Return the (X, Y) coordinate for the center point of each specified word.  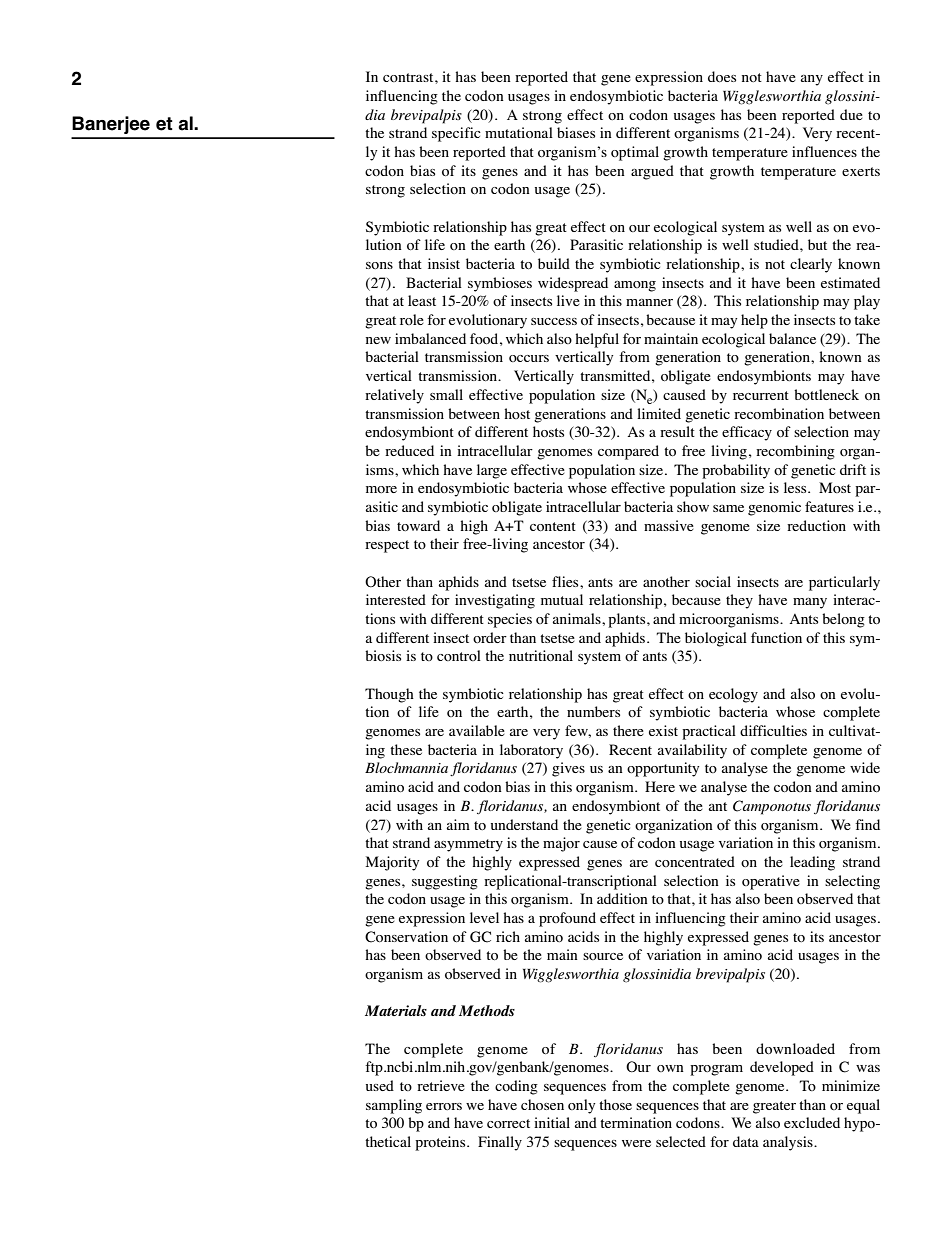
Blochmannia (406, 767)
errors (444, 1106)
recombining (795, 452)
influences (824, 151)
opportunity (663, 769)
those (615, 1104)
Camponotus (772, 807)
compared (628, 452)
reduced (409, 450)
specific (456, 134)
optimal (635, 153)
